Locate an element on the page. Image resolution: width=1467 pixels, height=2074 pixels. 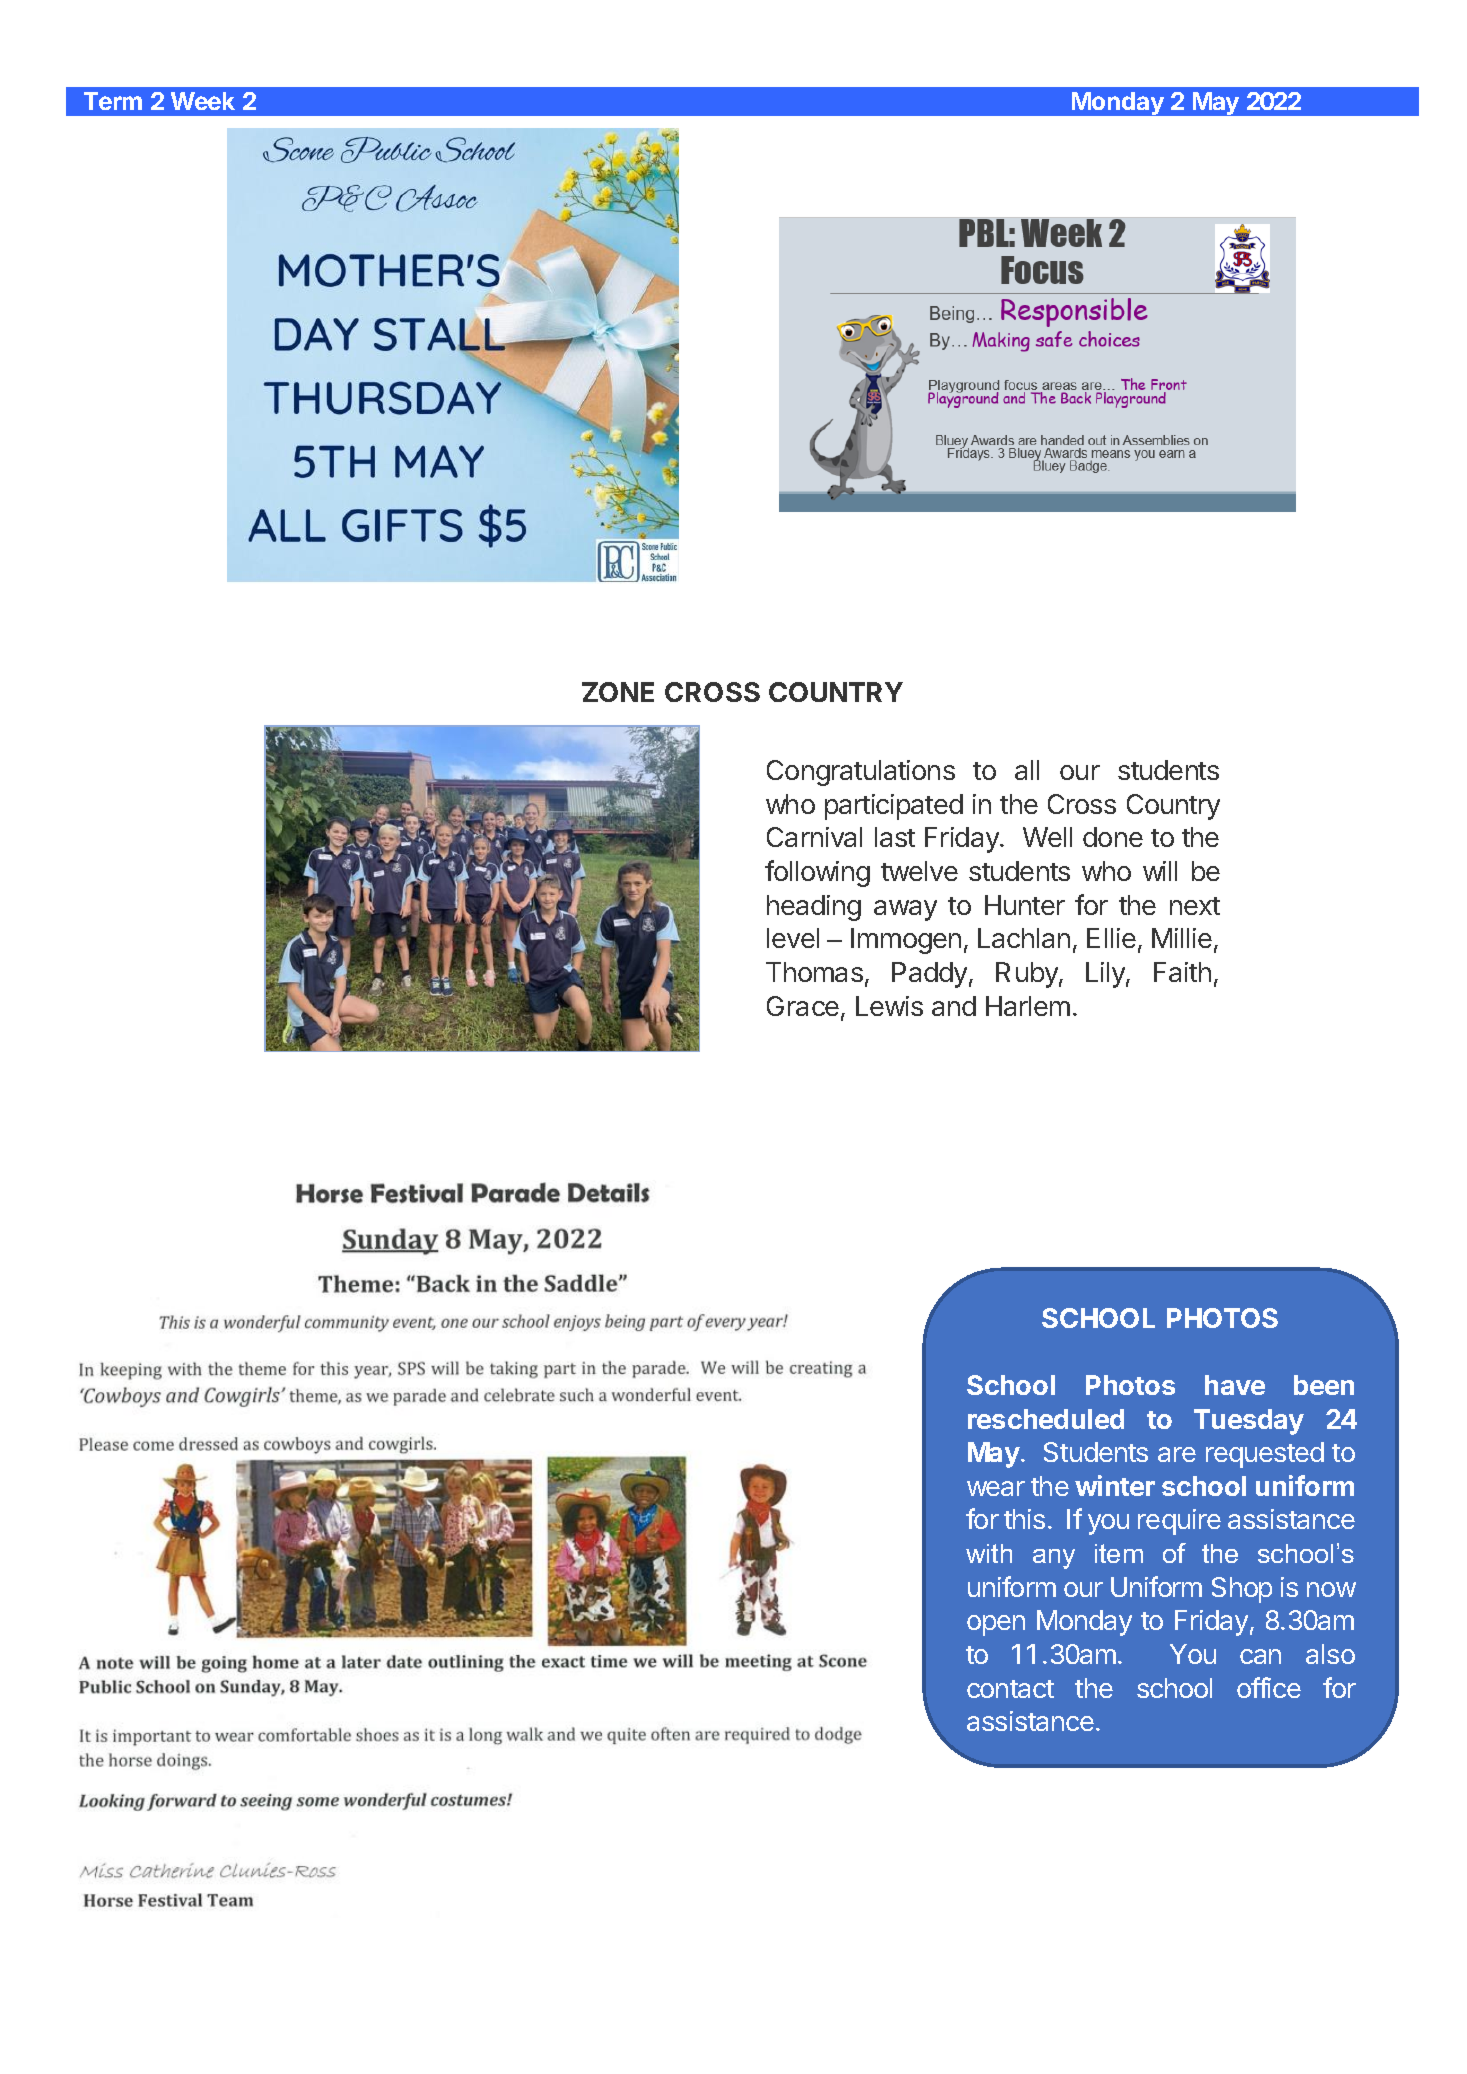
Congratulations is located at coordinates (861, 773).
